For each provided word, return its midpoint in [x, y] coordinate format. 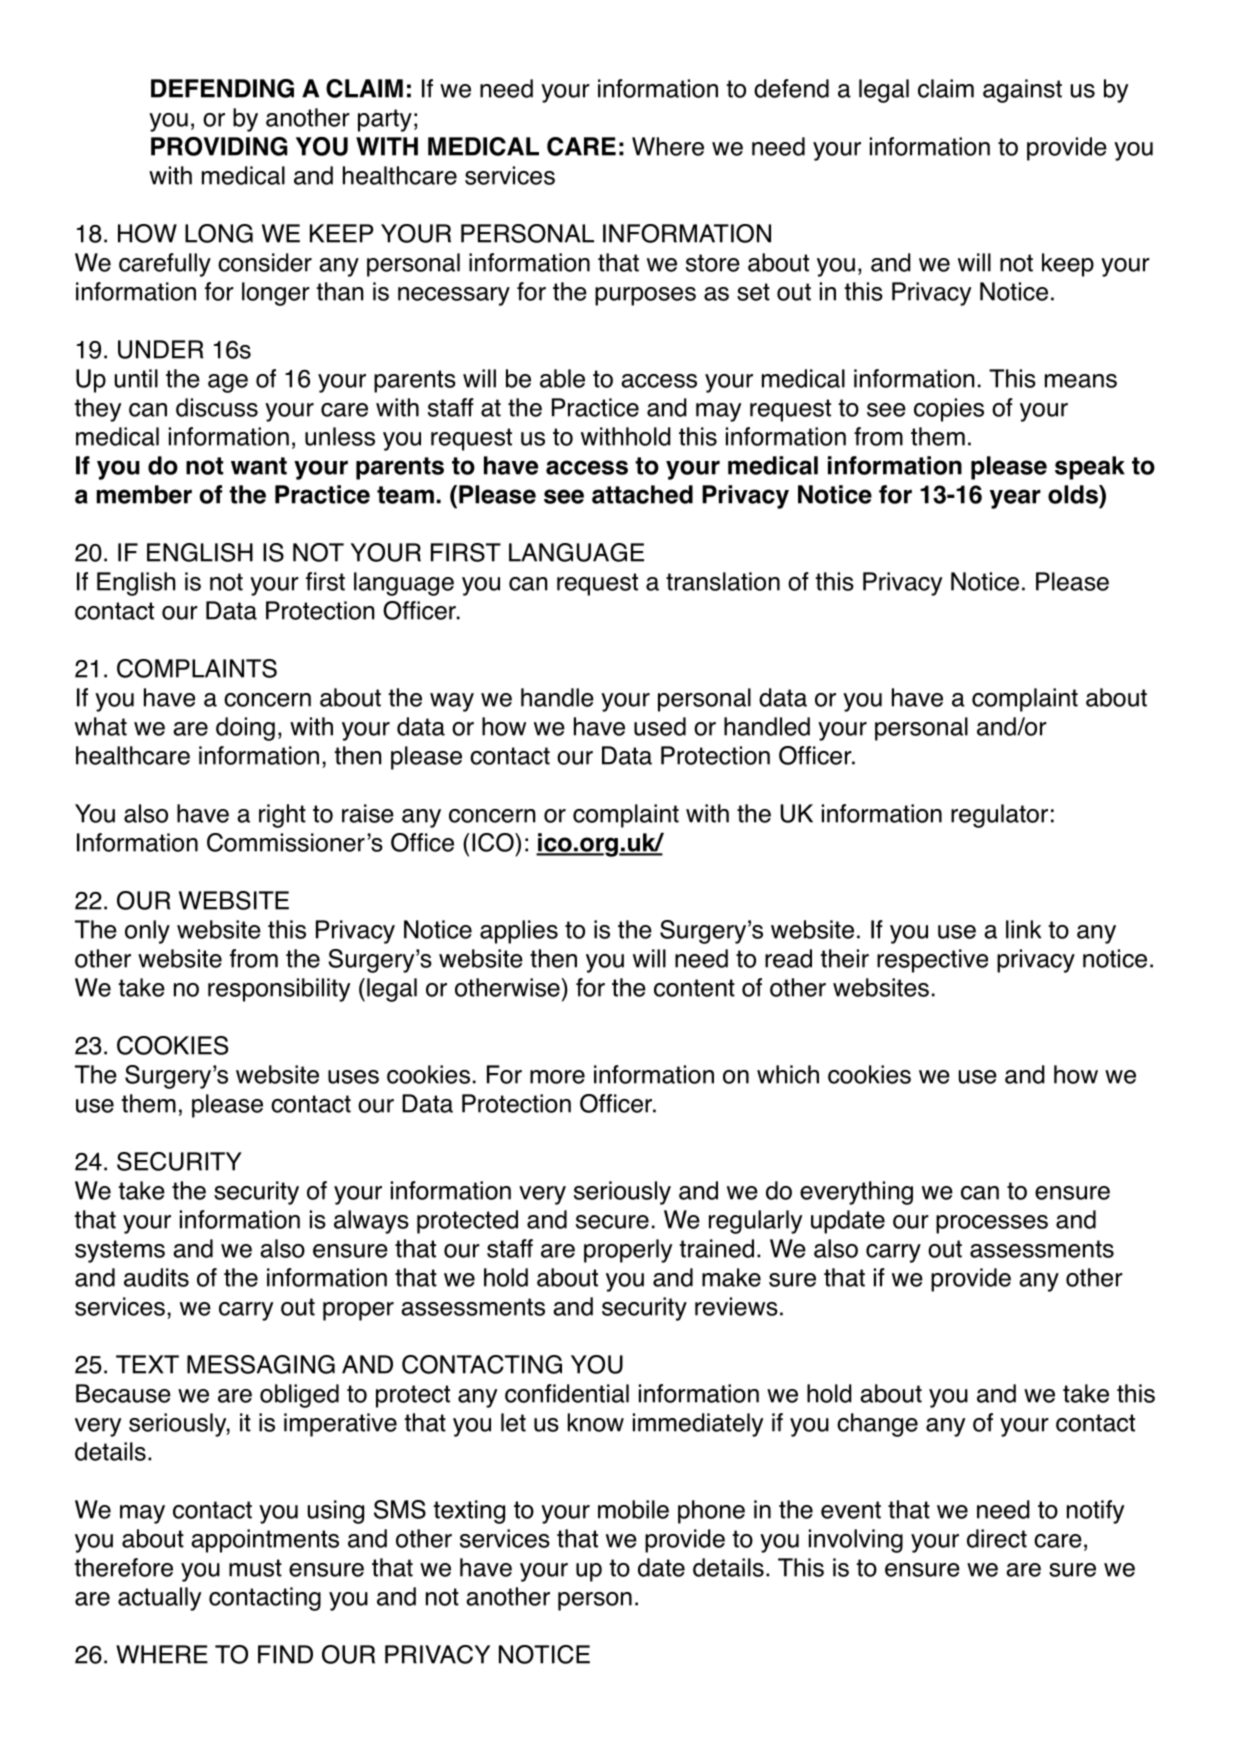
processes [992, 1224]
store [713, 263]
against [1022, 91]
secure [612, 1222]
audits [156, 1277]
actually [159, 1599]
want [259, 466]
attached [642, 494]
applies [519, 932]
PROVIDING [219, 146]
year [1015, 499]
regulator [999, 816]
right [282, 816]
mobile [633, 1509]
